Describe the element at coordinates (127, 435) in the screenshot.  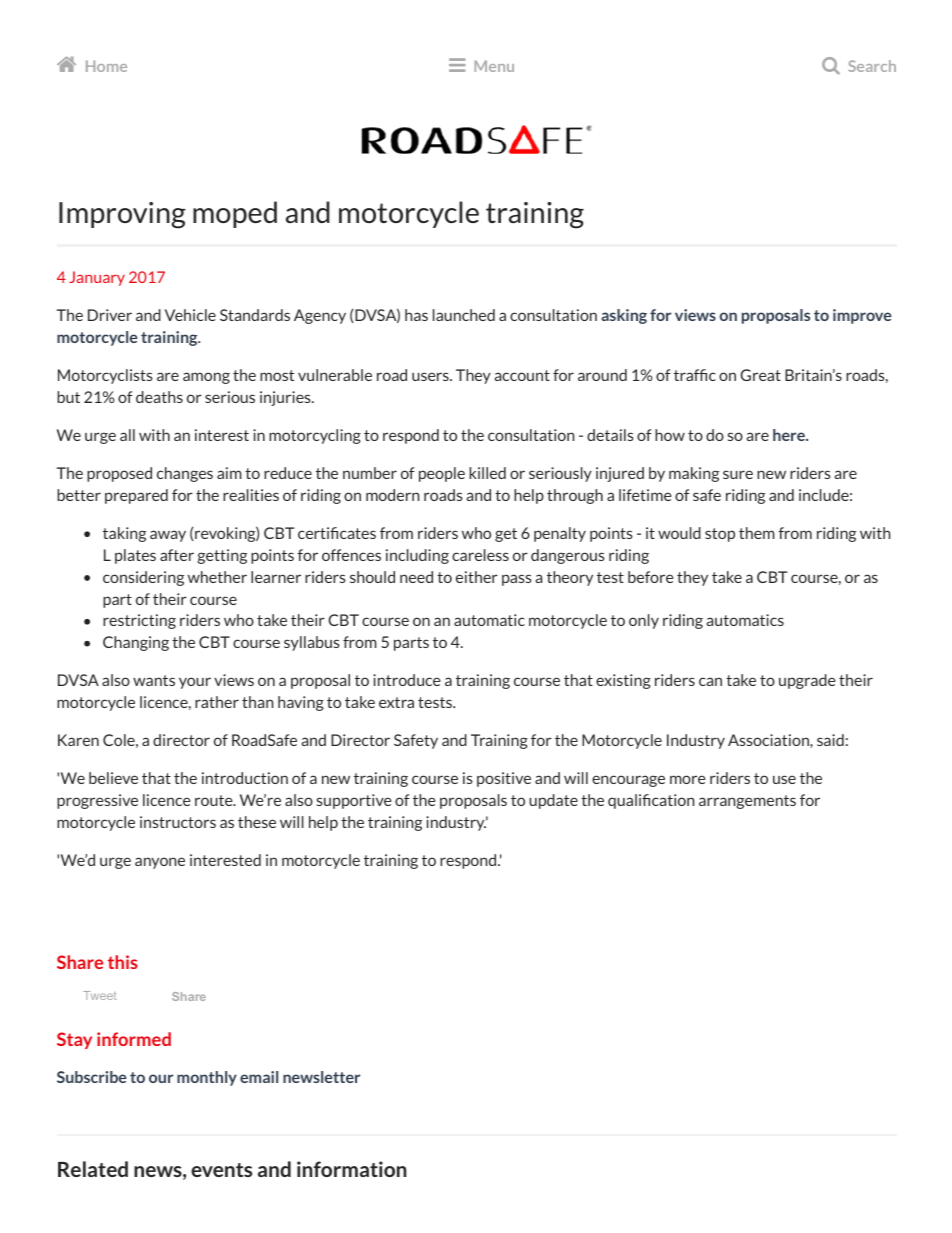
I see `all` at that location.
